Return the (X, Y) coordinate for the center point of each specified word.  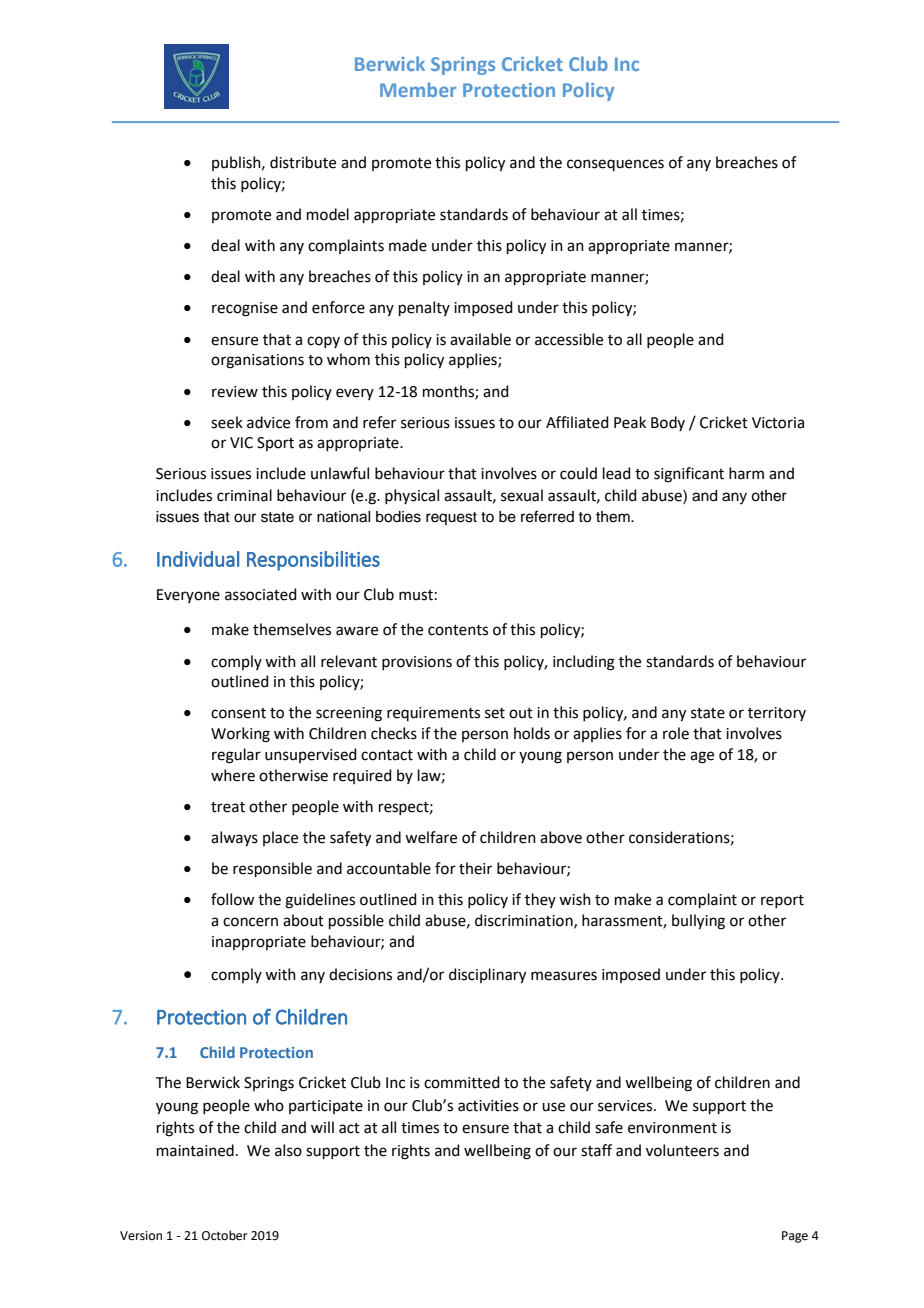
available (480, 339)
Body (668, 423)
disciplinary (487, 976)
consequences (615, 165)
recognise (245, 309)
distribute (303, 162)
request (451, 518)
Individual (198, 559)
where (233, 775)
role (676, 733)
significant (689, 475)
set (495, 713)
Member (418, 89)
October (225, 1235)
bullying (698, 922)
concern (250, 922)
